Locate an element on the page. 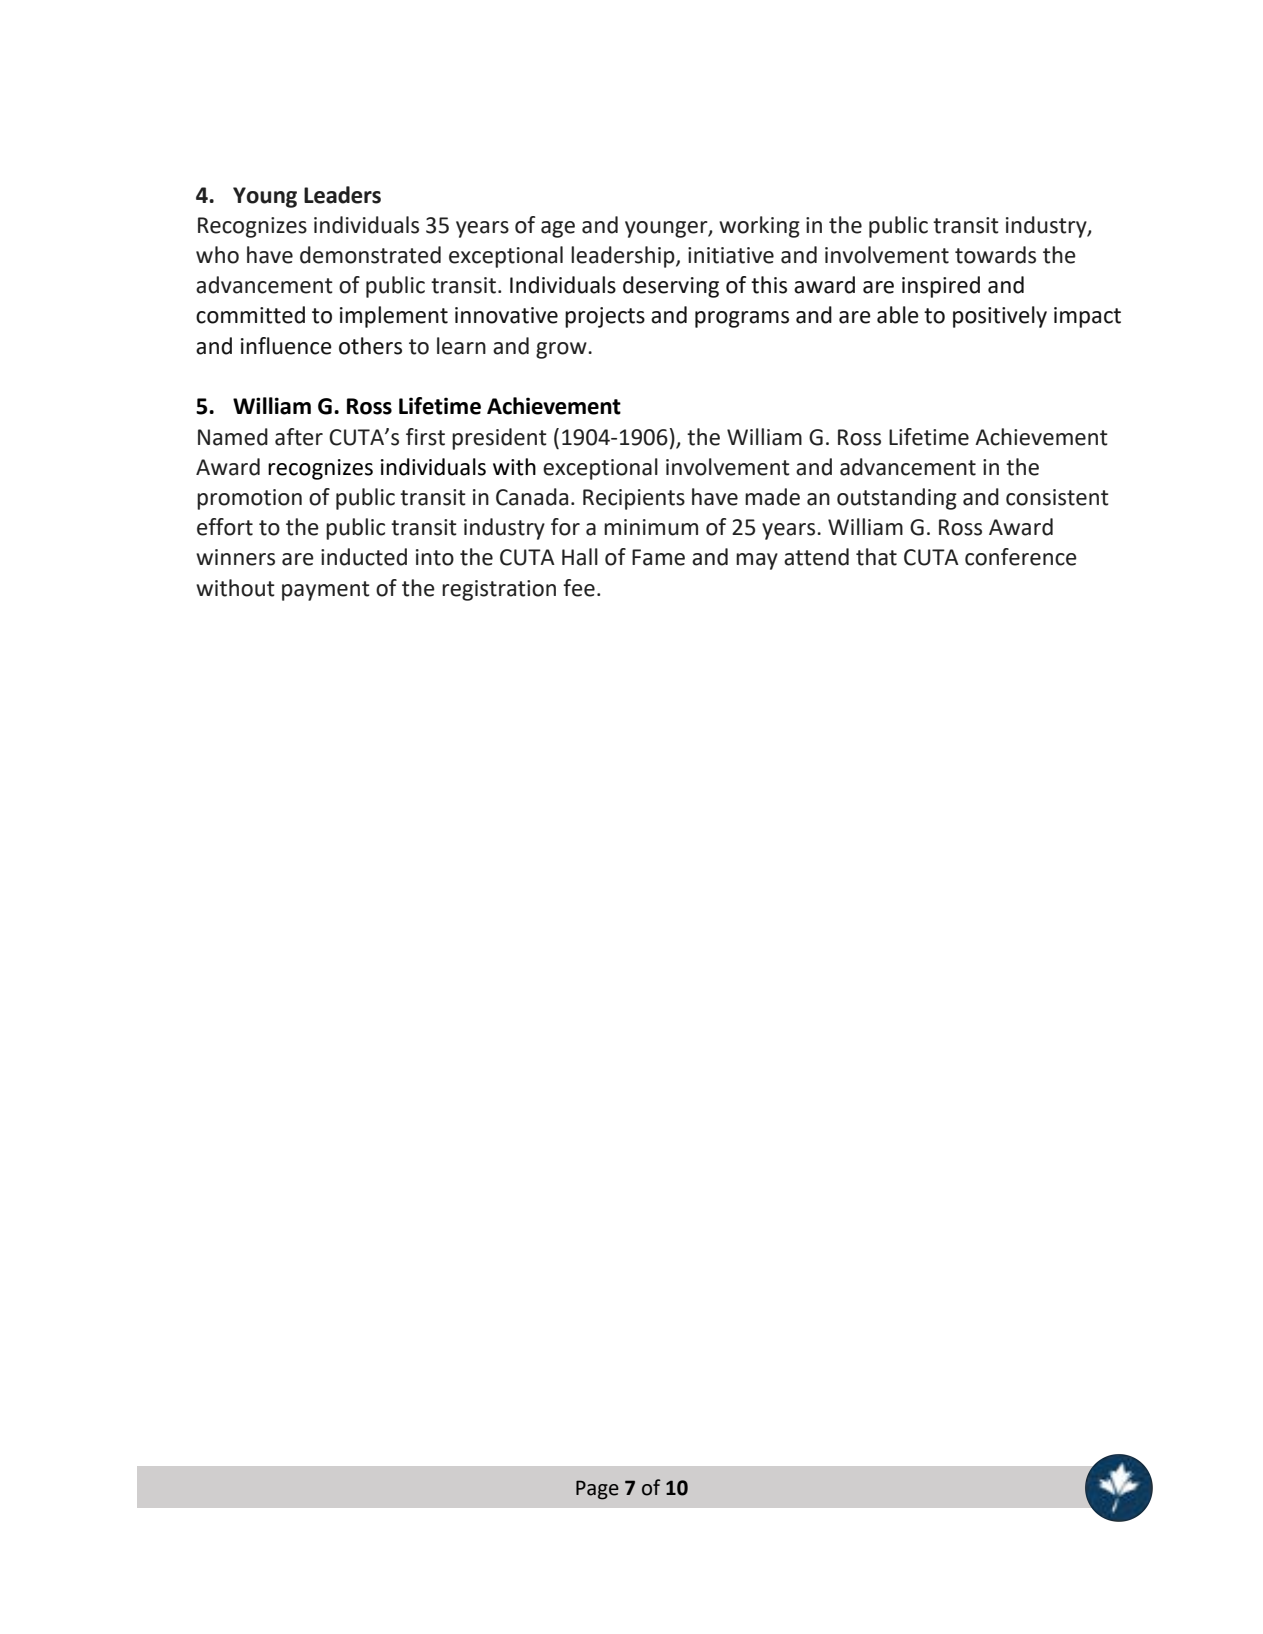 Image resolution: width=1263 pixels, height=1634 pixels. may is located at coordinates (757, 561).
